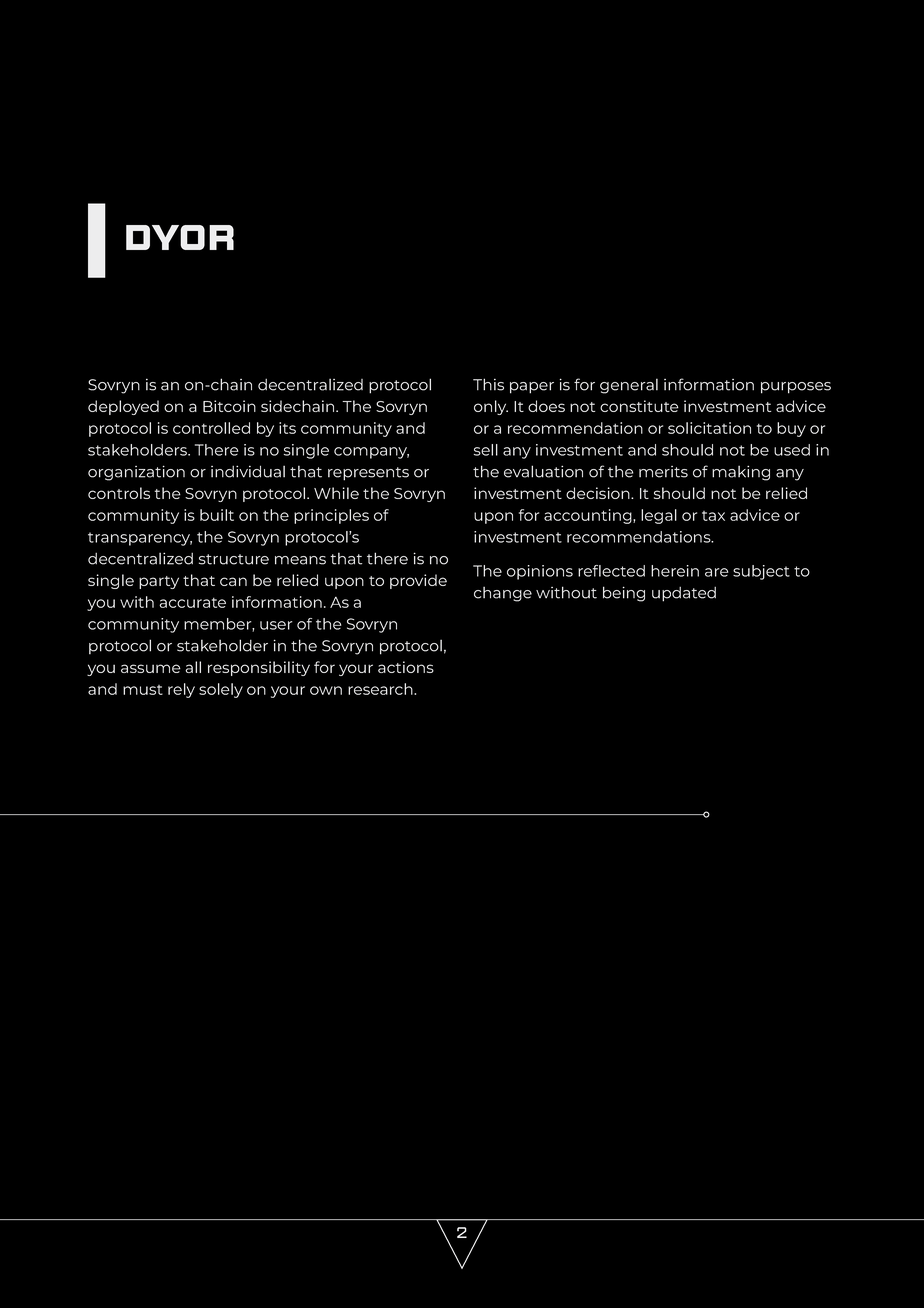 The width and height of the document is (924, 1308). I want to click on purposes, so click(796, 388).
